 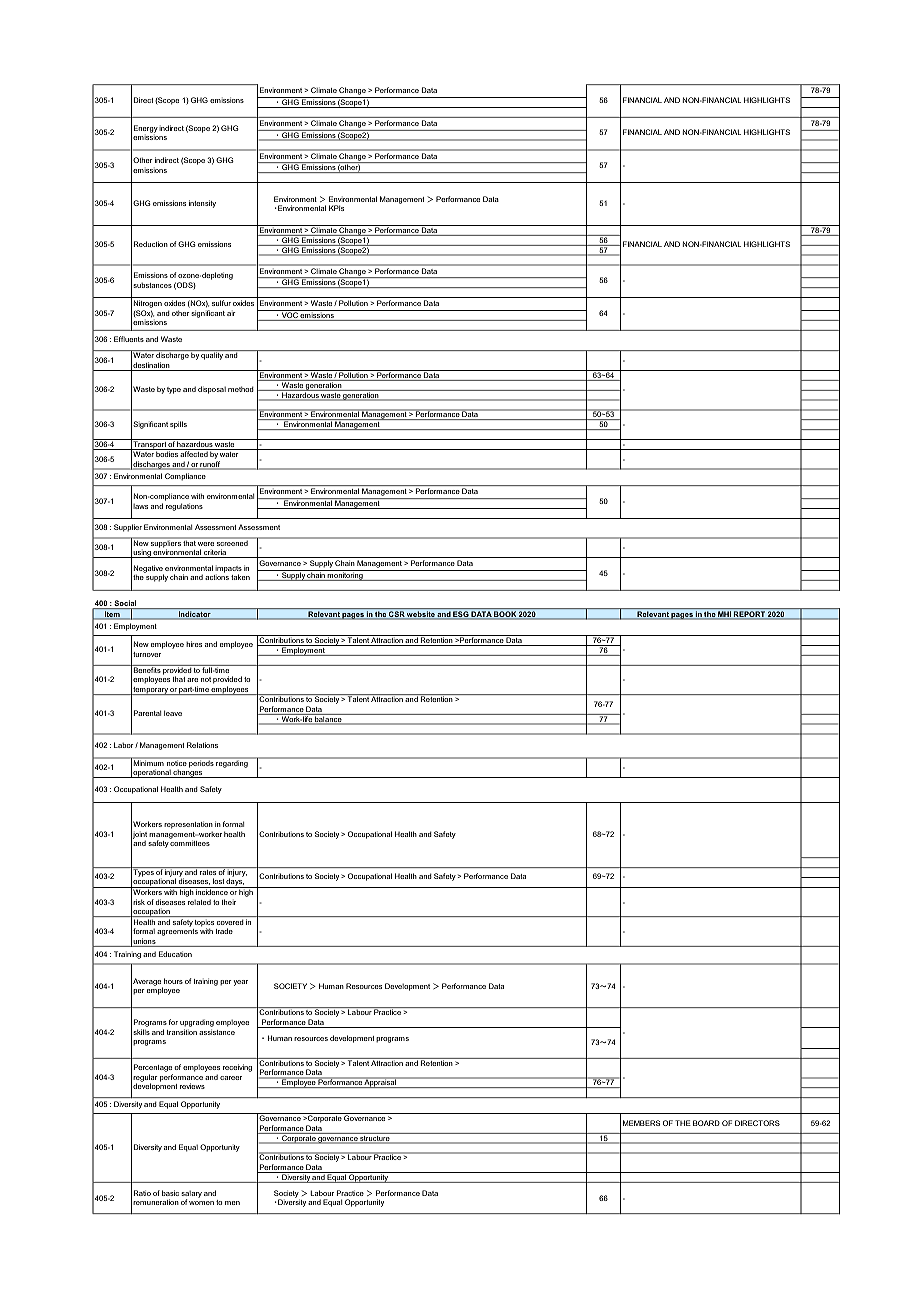 I want to click on taken, so click(x=240, y=577).
